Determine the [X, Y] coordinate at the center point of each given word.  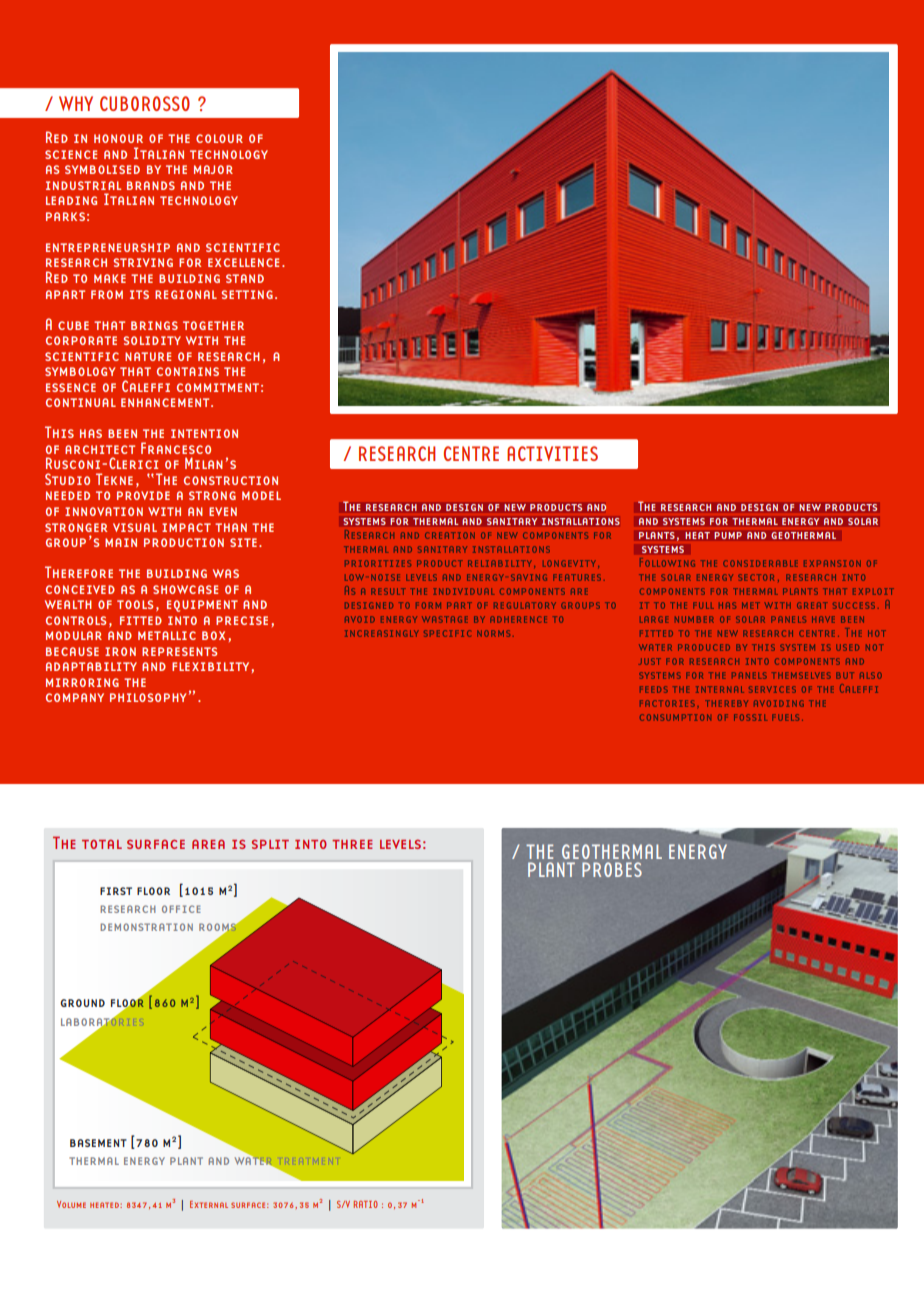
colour [219, 138]
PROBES [612, 869]
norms [493, 633]
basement [98, 1143]
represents [179, 651]
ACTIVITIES [552, 453]
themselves [801, 675]
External [209, 1204]
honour [118, 138]
